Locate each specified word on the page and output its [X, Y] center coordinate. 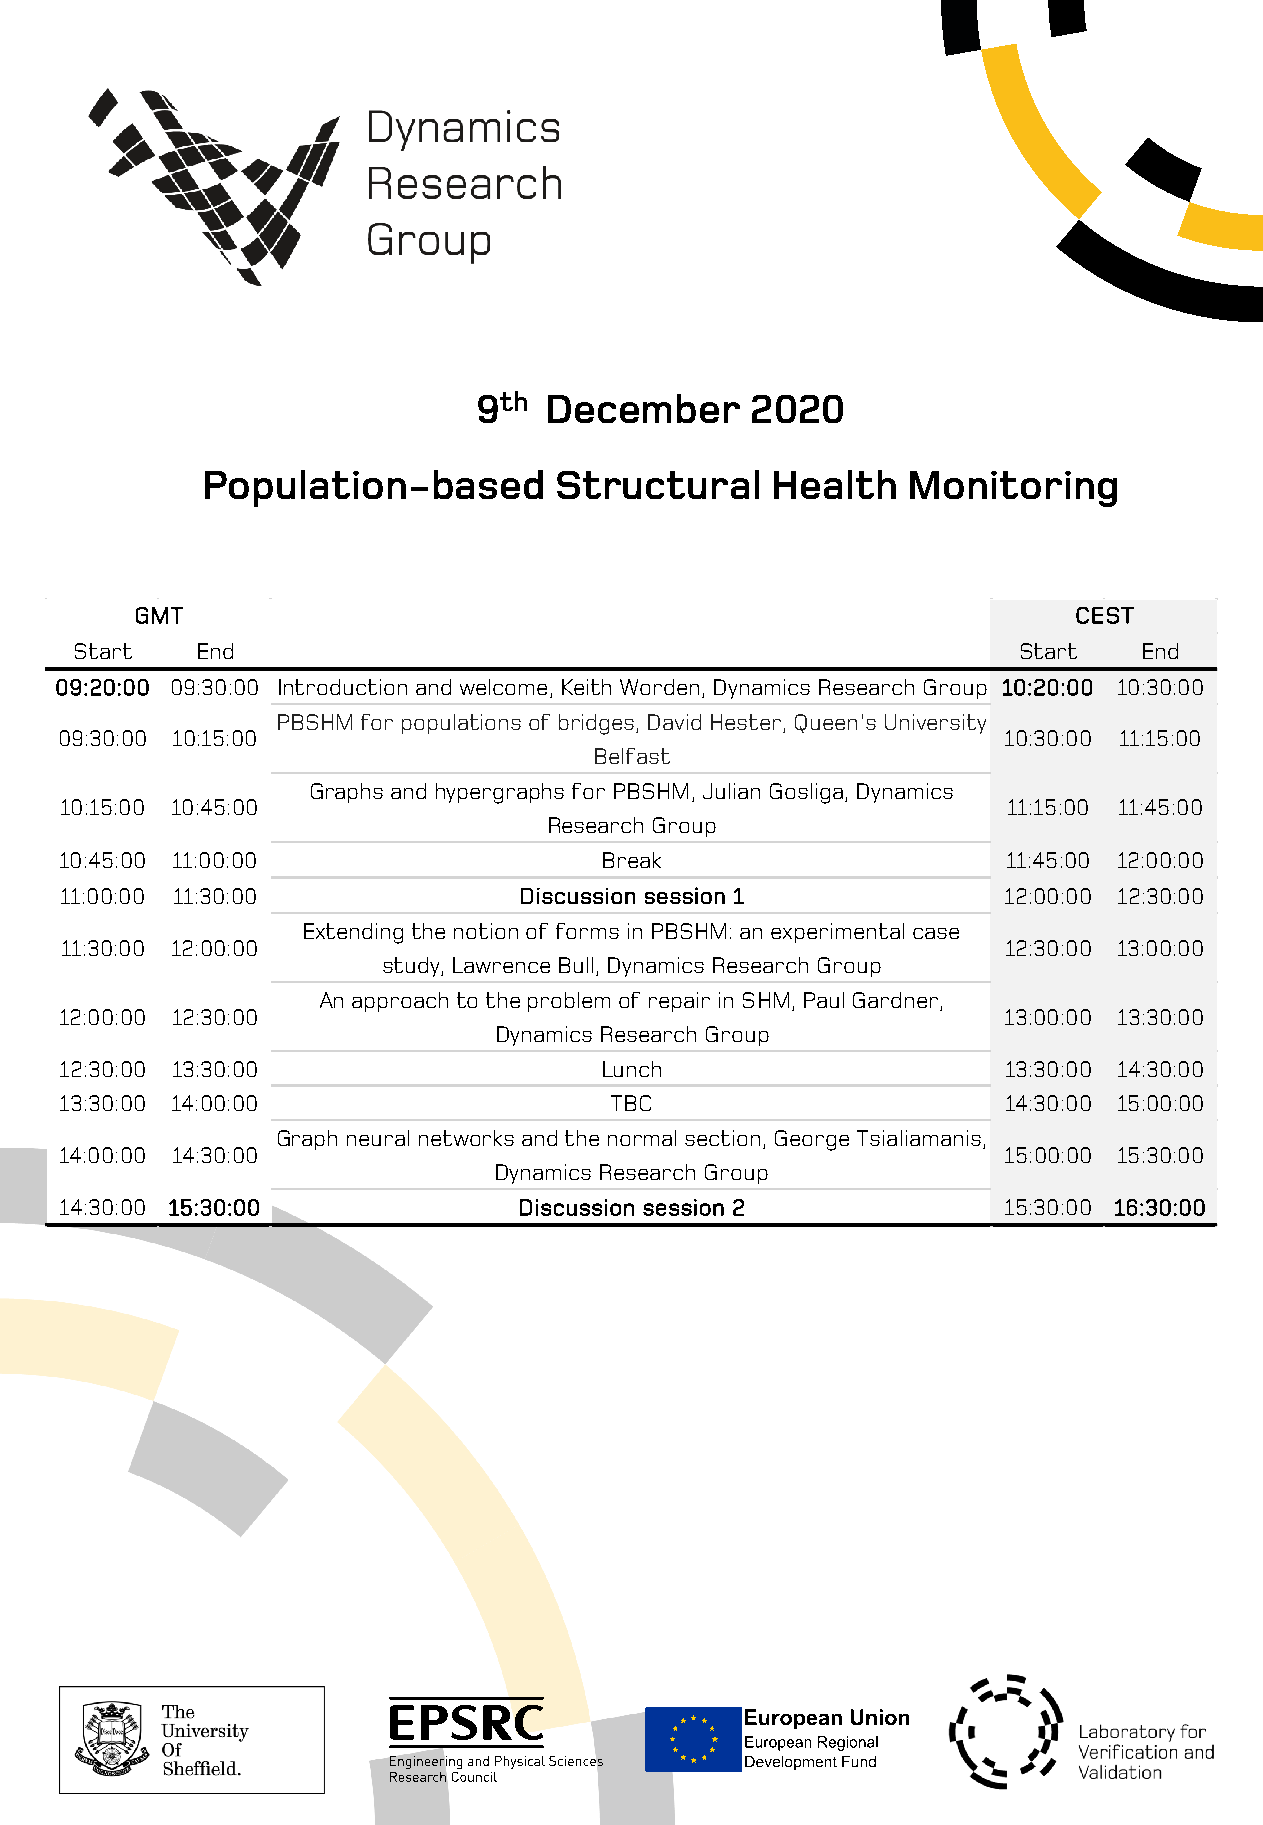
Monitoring [1013, 489]
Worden [659, 687]
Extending [353, 933]
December [644, 408]
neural [378, 1138]
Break [632, 860]
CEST [1105, 615]
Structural [658, 484]
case [936, 933]
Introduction [343, 687]
